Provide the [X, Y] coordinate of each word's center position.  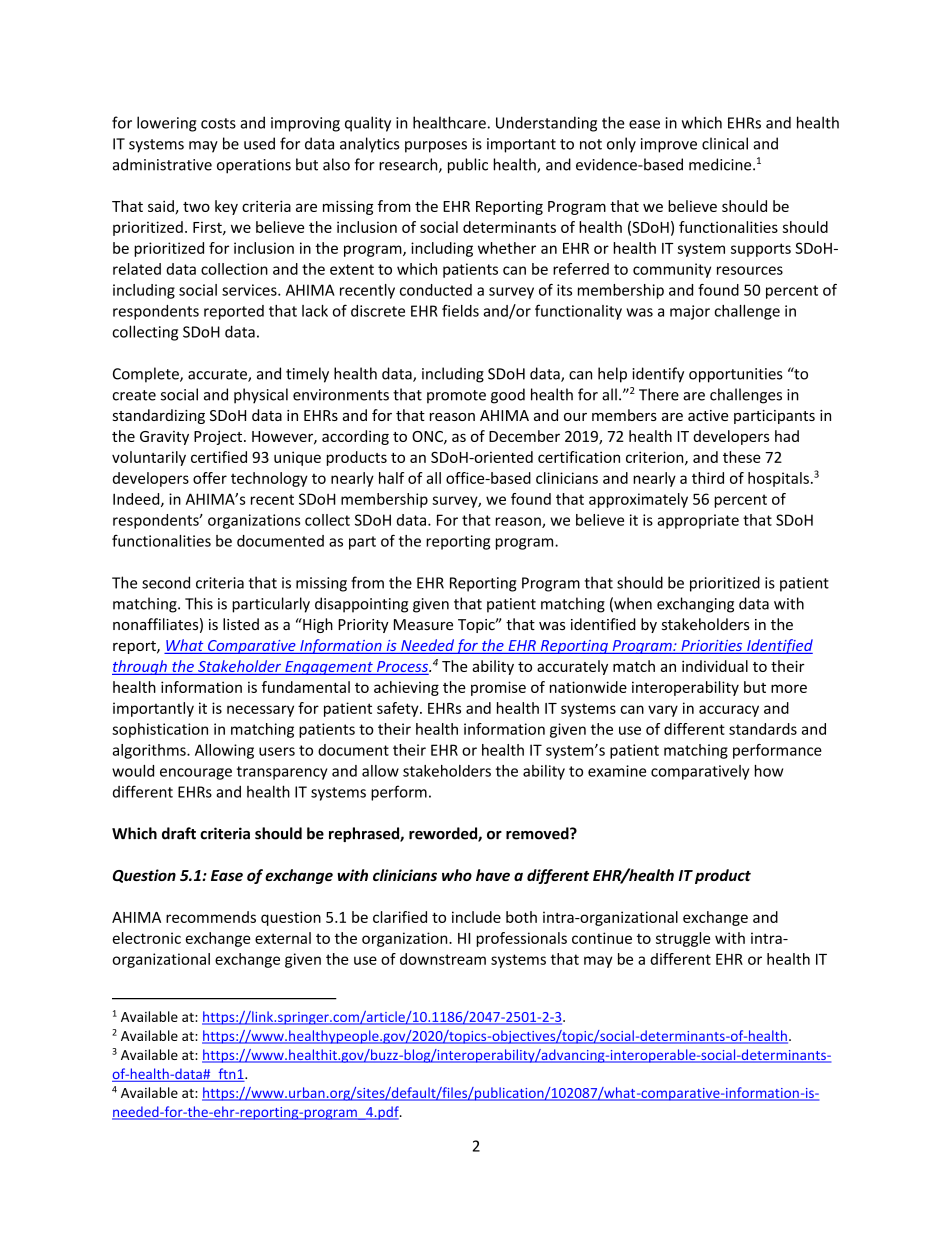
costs [218, 123]
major [690, 312]
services [250, 290]
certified [219, 457]
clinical [725, 143]
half [391, 478]
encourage [196, 774]
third [708, 478]
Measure [423, 624]
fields [460, 310]
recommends [211, 917]
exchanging [695, 605]
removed [538, 833]
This [199, 603]
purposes [436, 147]
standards [763, 729]
